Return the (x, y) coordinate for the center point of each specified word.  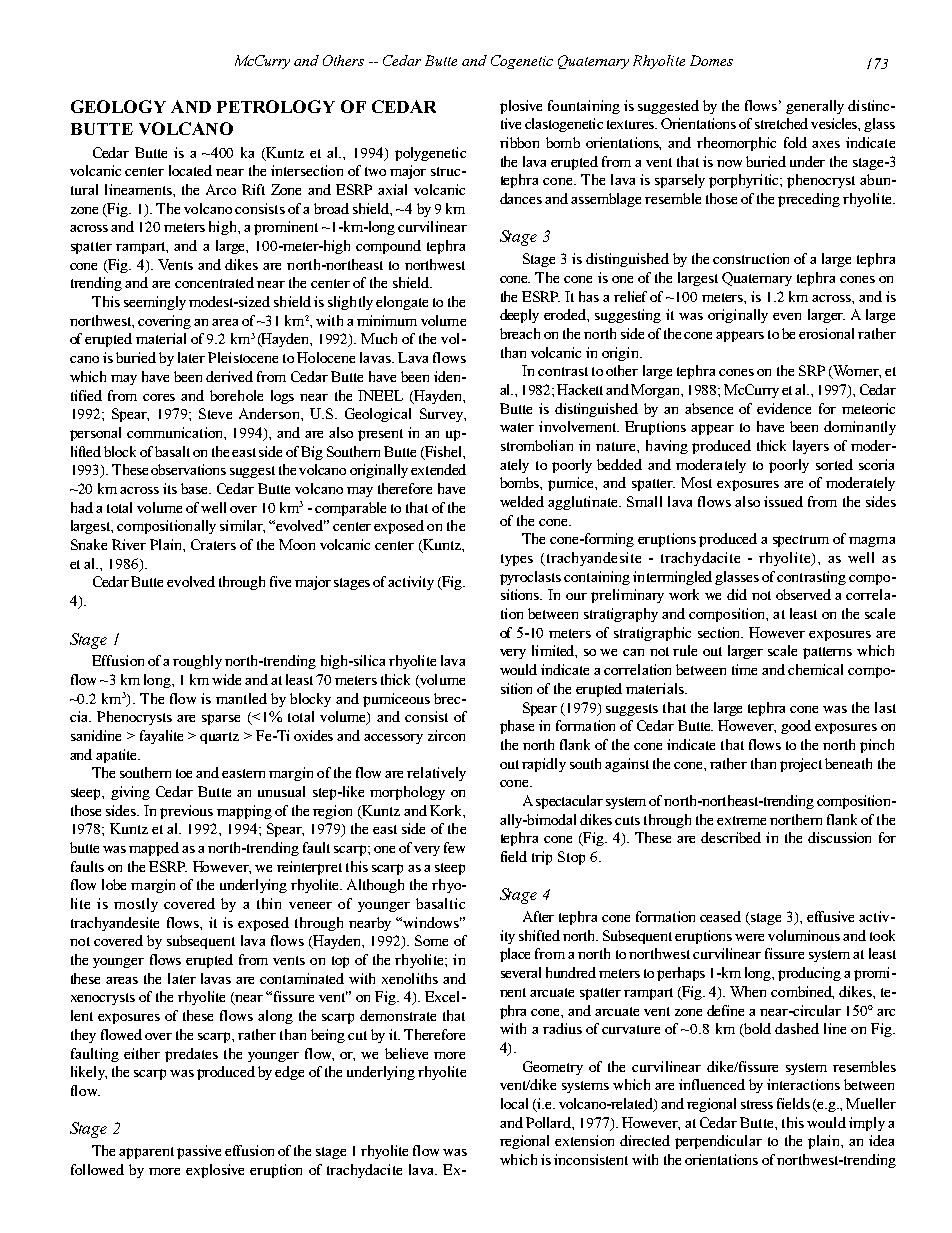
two (375, 171)
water (517, 427)
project (801, 765)
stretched (781, 123)
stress (757, 1104)
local (514, 1103)
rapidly (544, 765)
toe (184, 773)
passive (199, 1152)
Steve (215, 413)
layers (811, 447)
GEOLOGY (118, 106)
